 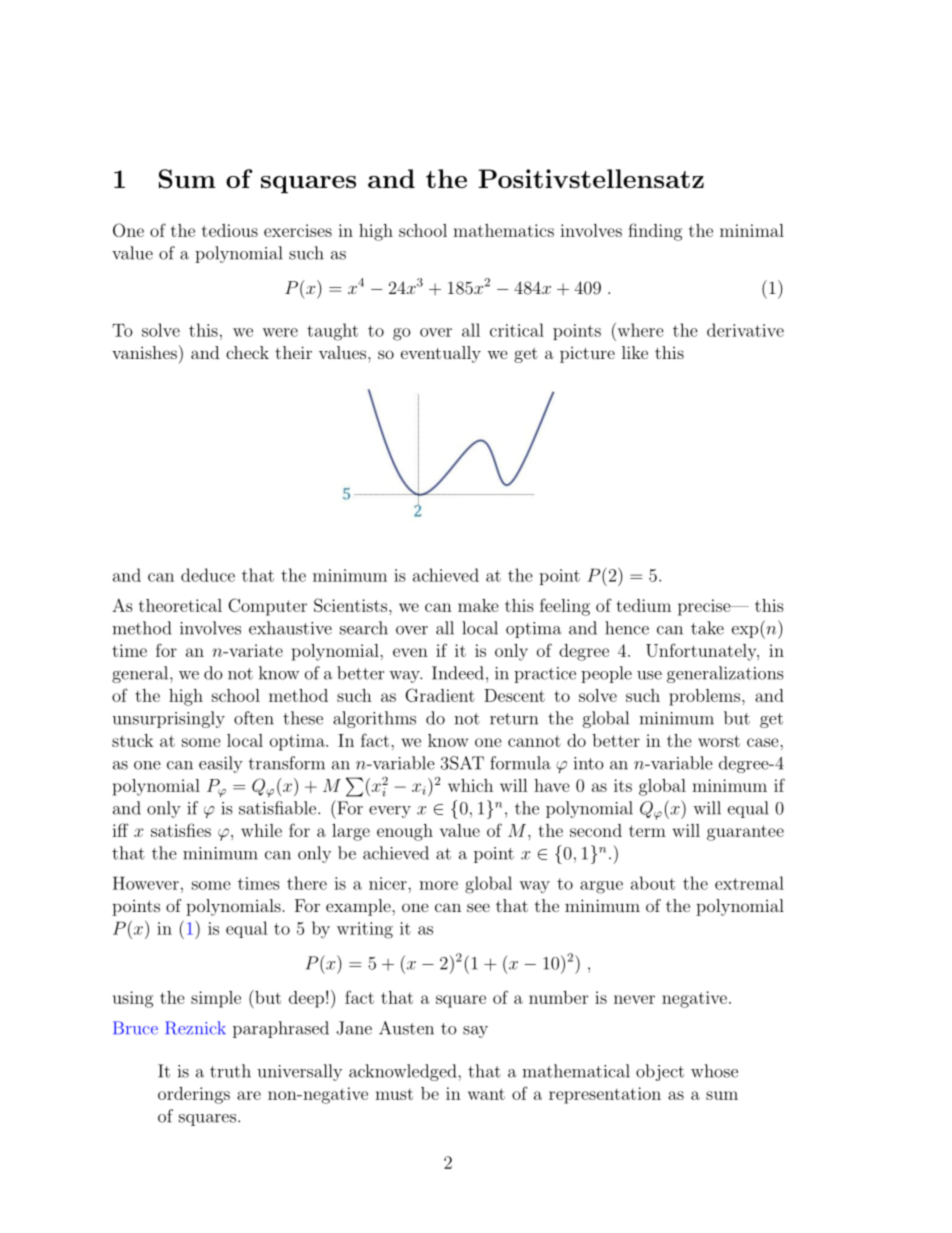 What do you see at coordinates (705, 607) in the screenshot?
I see `precise` at bounding box center [705, 607].
